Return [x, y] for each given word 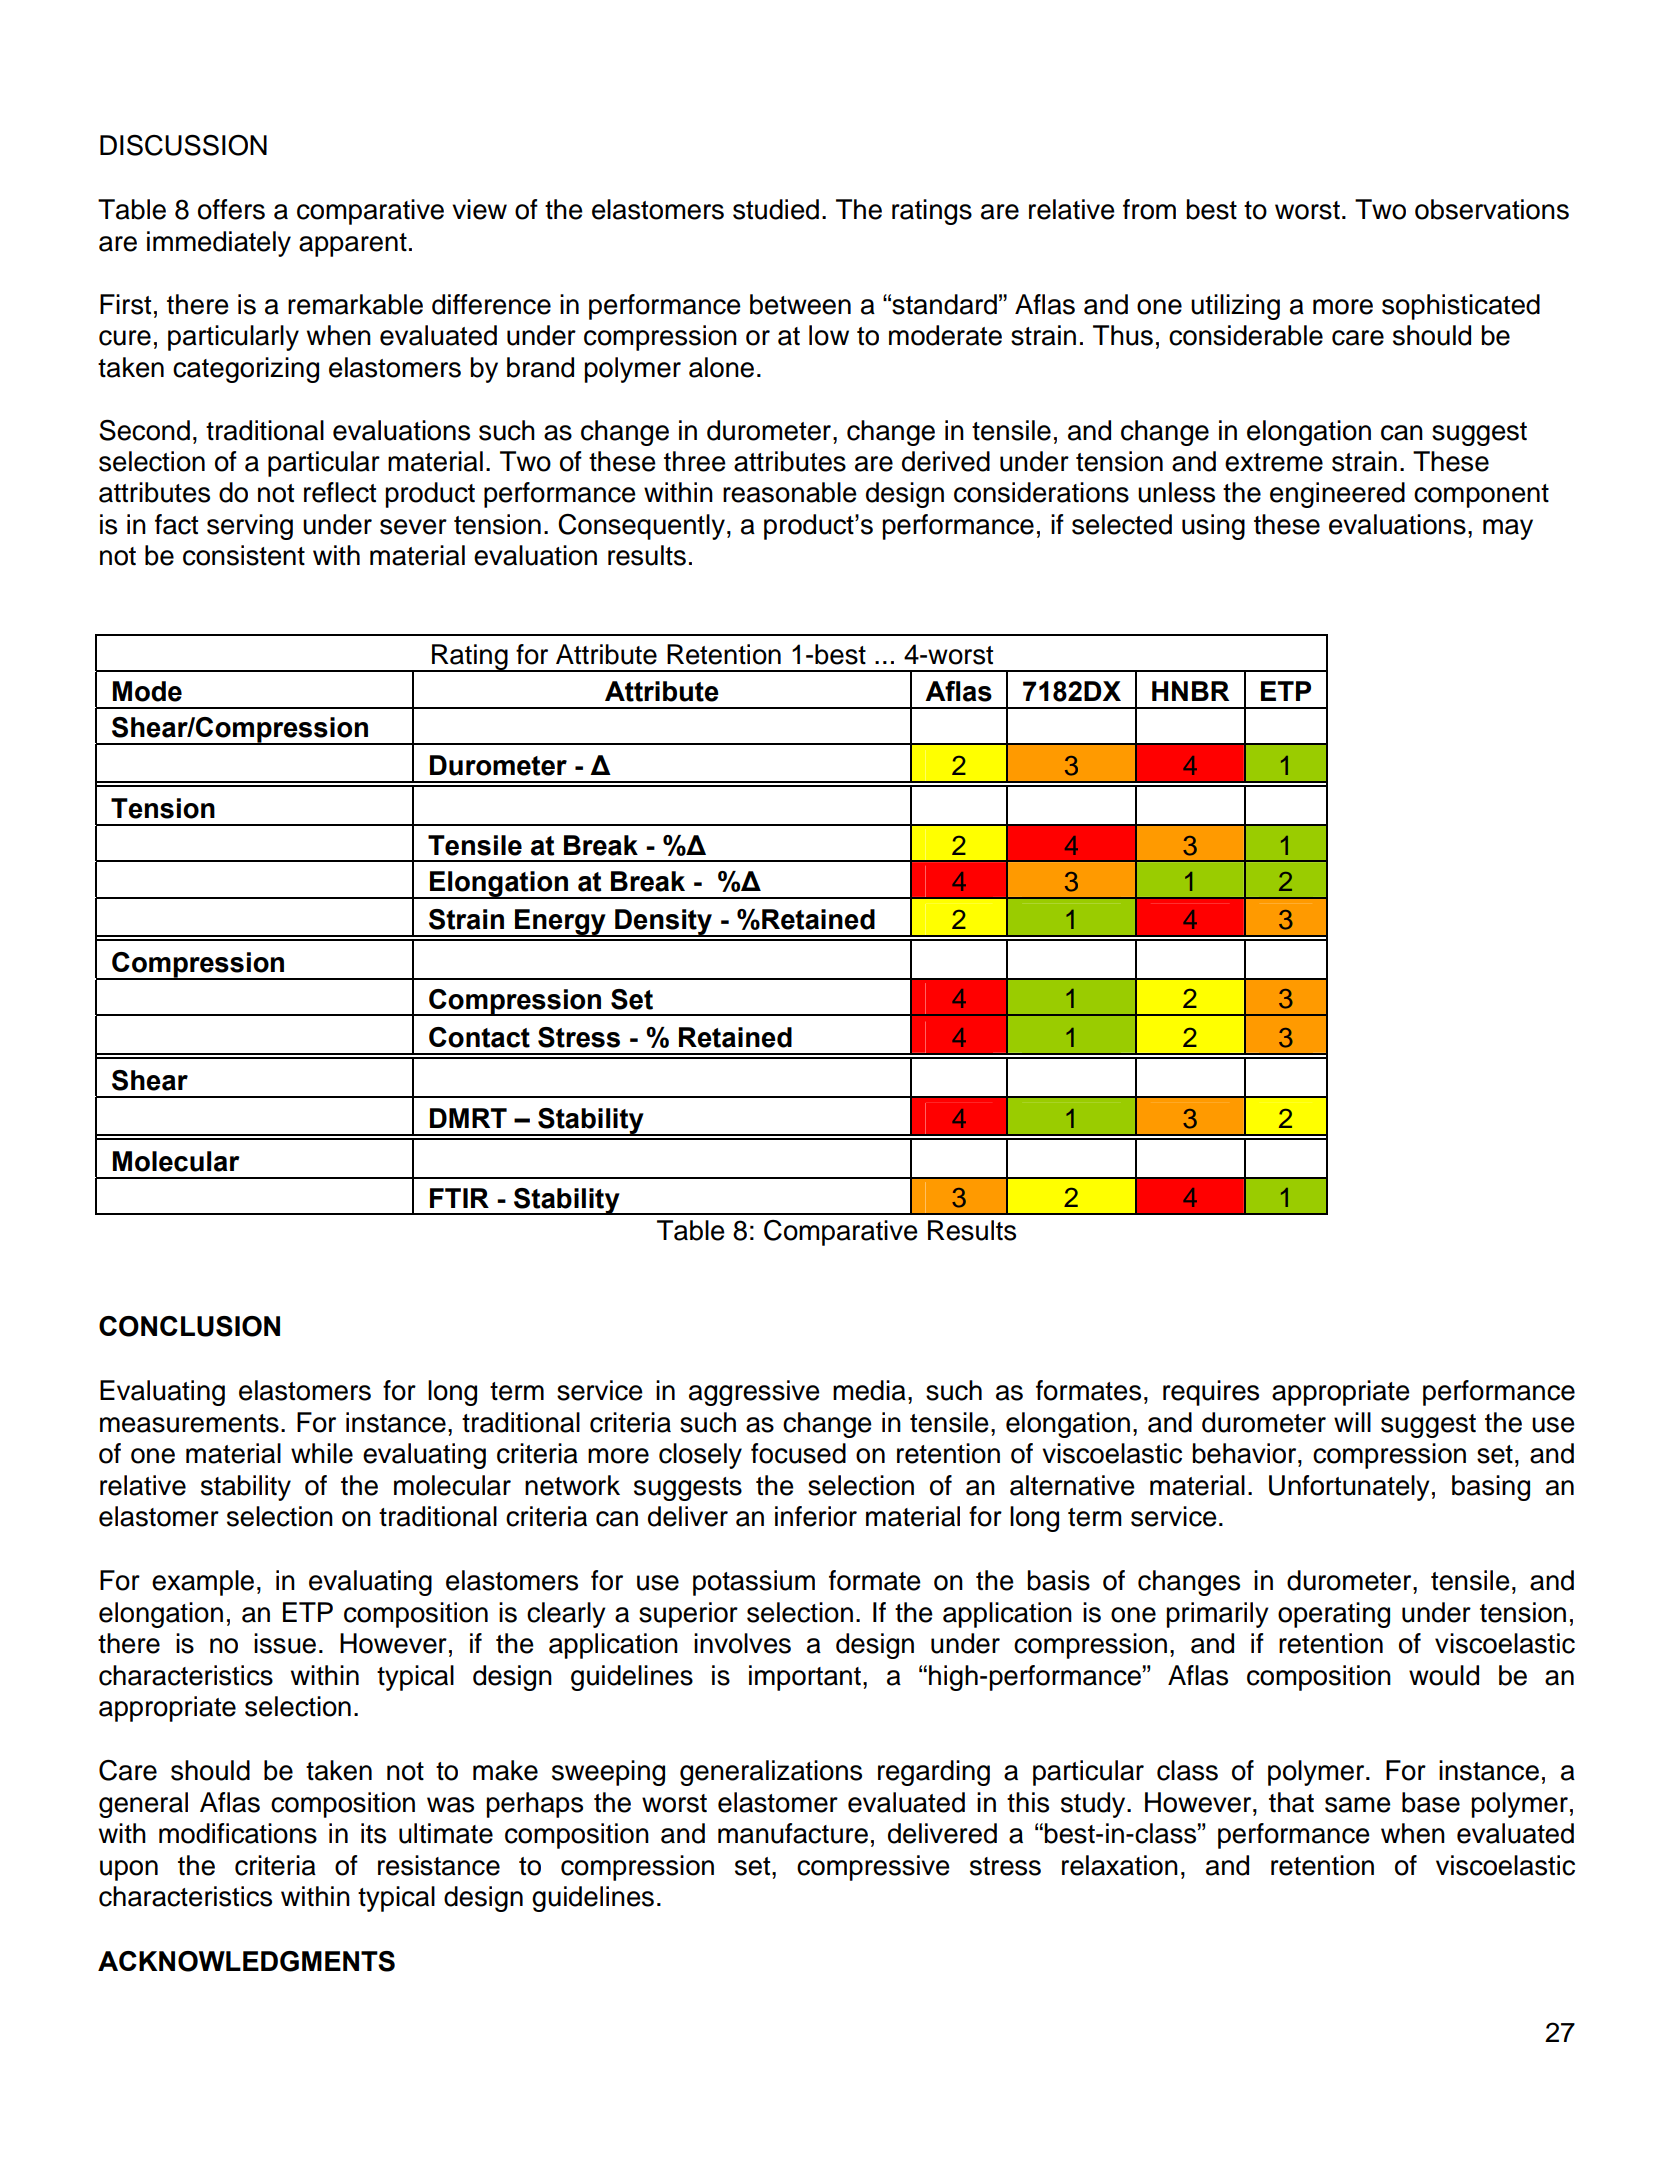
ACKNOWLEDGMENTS [246, 1961]
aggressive [754, 1393]
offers [231, 209]
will [1352, 1422]
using [1213, 527]
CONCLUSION [189, 1326]
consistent [244, 555]
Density [664, 923]
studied [776, 209]
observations [1492, 209]
